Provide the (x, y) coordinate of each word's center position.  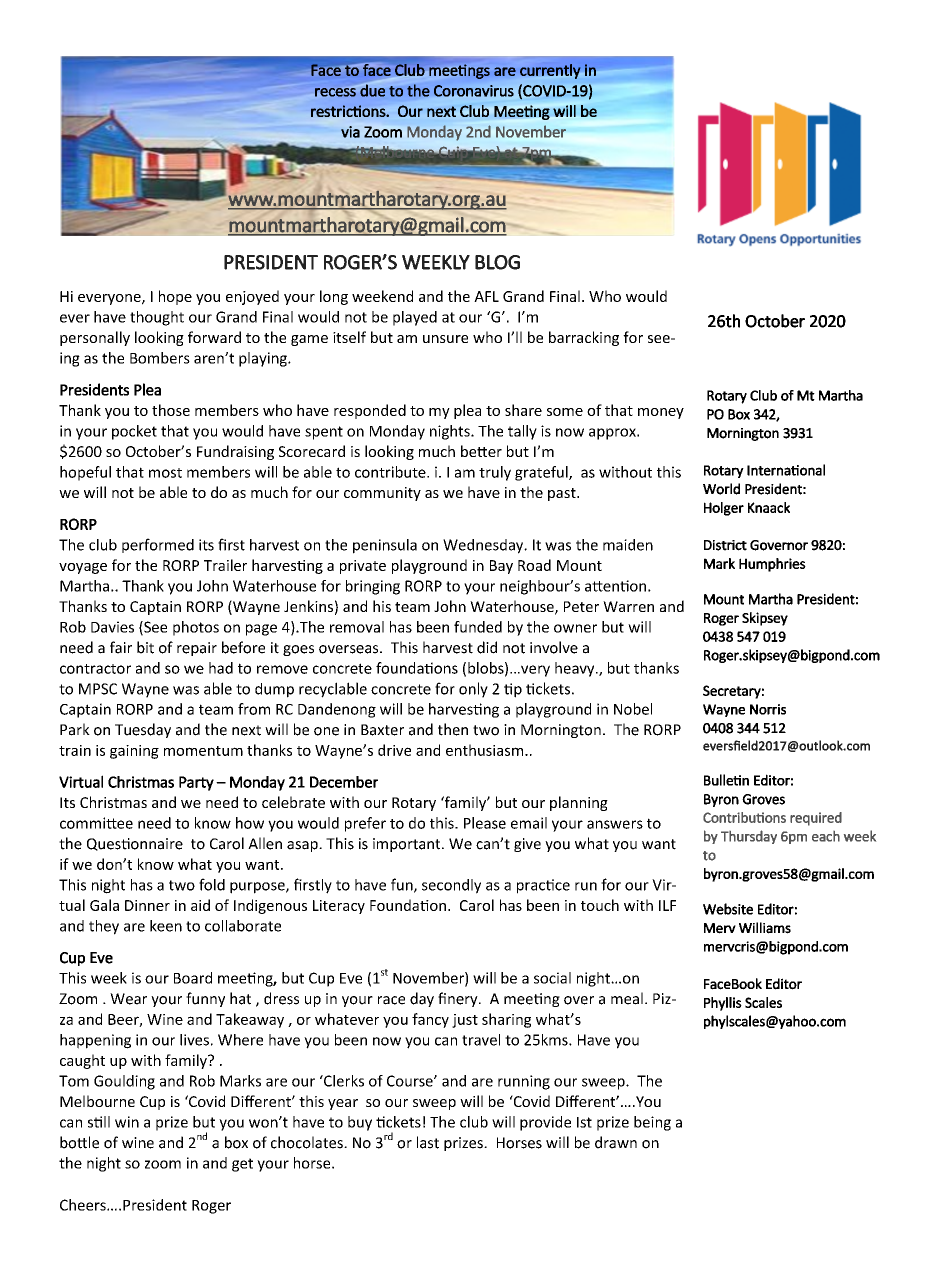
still (99, 1122)
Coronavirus (474, 91)
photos (196, 628)
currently (550, 71)
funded (478, 627)
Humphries (772, 565)
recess (335, 92)
